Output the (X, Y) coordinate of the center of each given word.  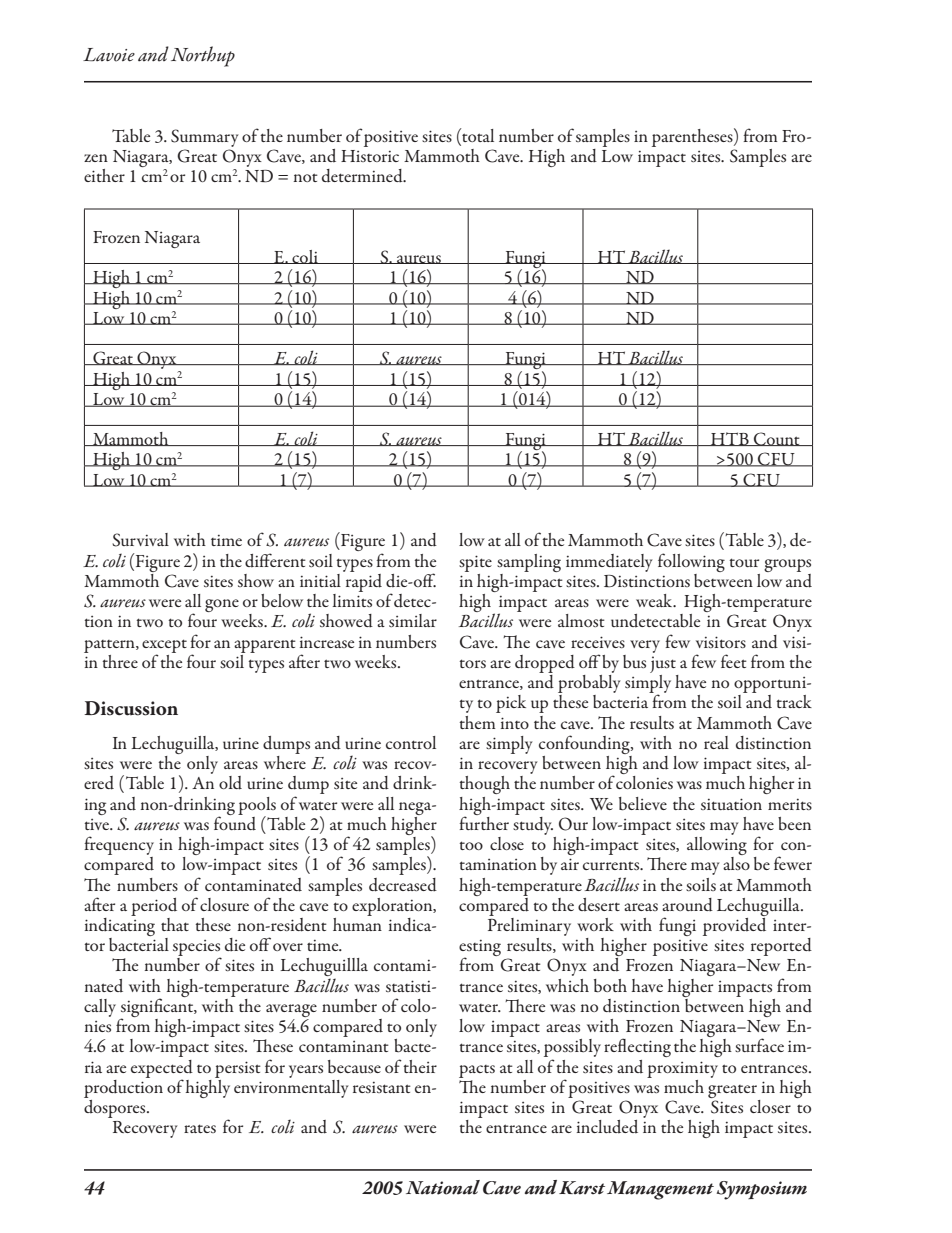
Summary (205, 138)
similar (413, 620)
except (164, 647)
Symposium (761, 1190)
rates (200, 1128)
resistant (382, 1087)
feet (734, 661)
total (477, 135)
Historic (370, 156)
